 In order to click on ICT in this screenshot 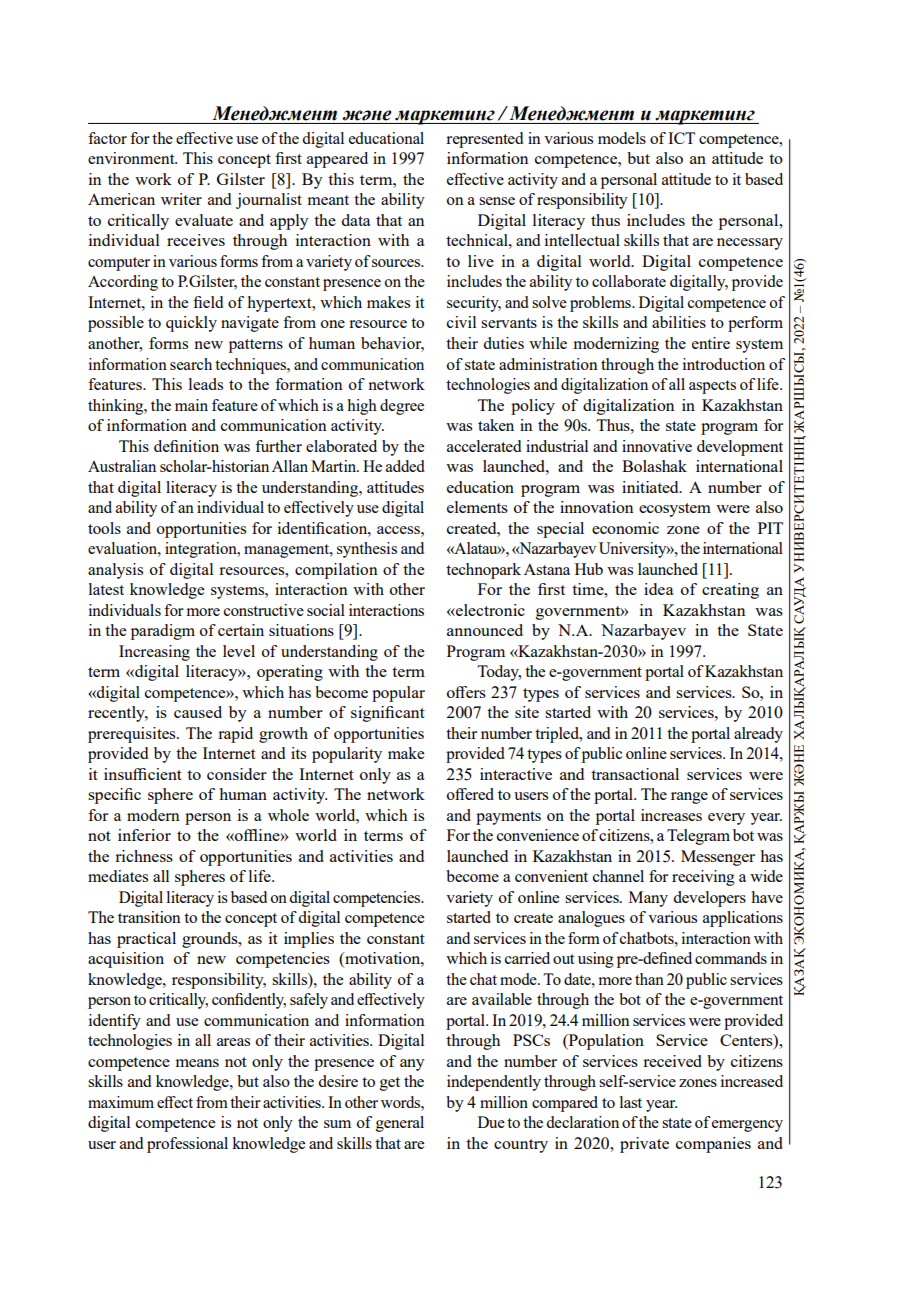, I will do `click(681, 138)`.
